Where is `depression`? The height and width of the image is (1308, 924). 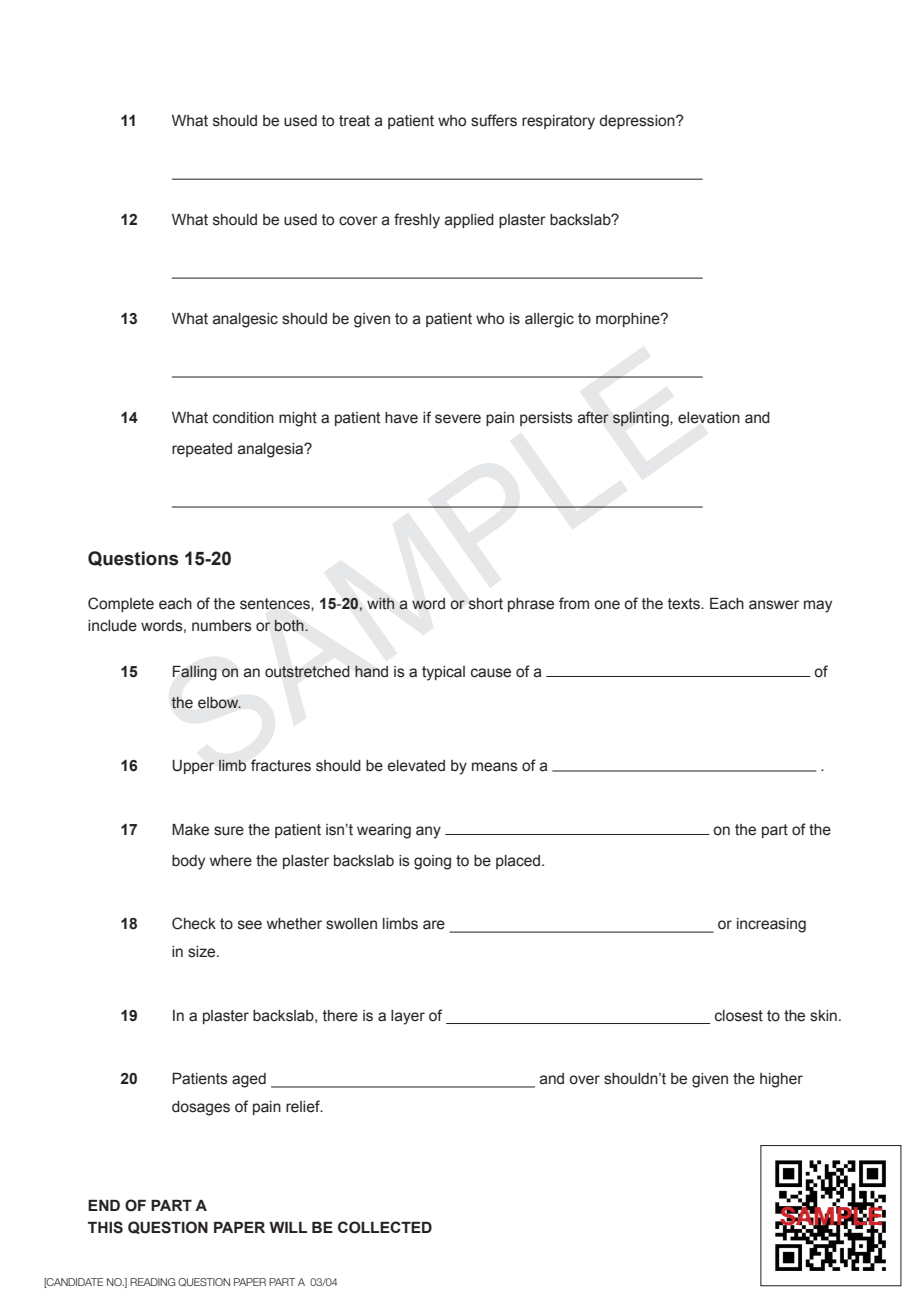
depression is located at coordinates (638, 122).
